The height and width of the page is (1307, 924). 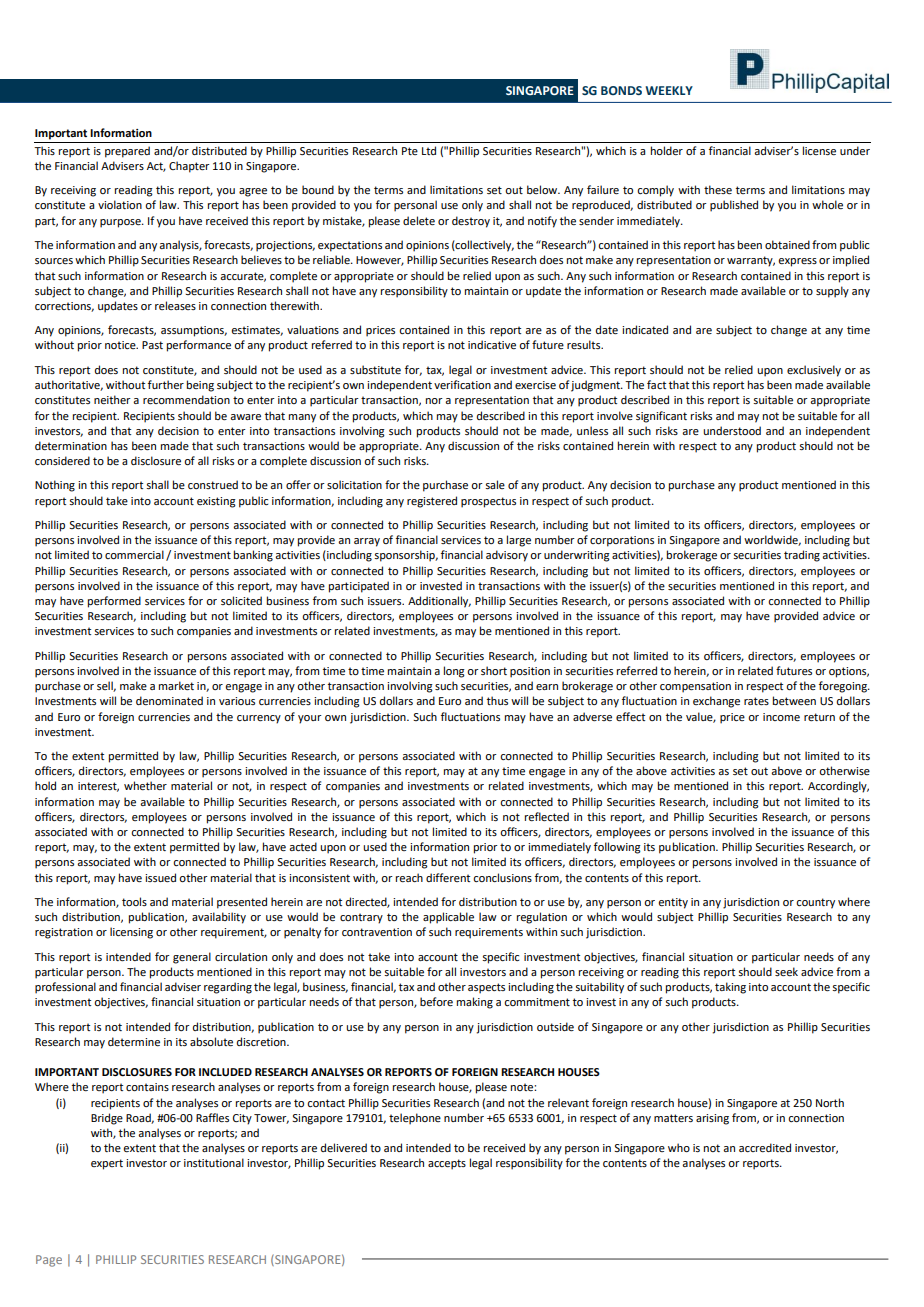 What do you see at coordinates (819, 150) in the page?
I see `license` at bounding box center [819, 150].
